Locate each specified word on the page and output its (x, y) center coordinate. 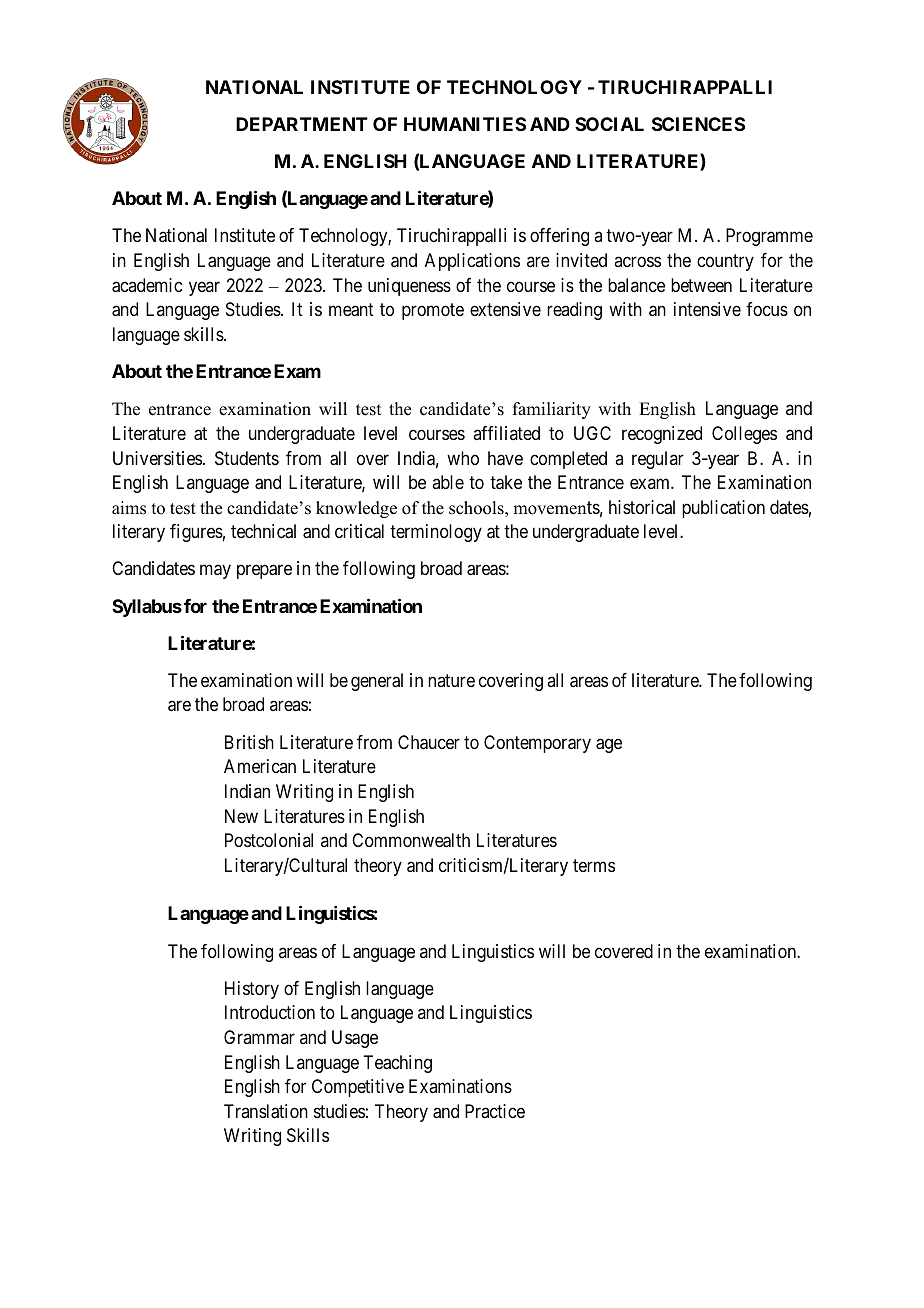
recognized (662, 435)
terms (594, 865)
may (215, 572)
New (241, 816)
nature (451, 680)
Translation (266, 1111)
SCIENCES (698, 124)
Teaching (397, 1064)
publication (723, 509)
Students (247, 458)
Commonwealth (411, 840)
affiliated (506, 433)
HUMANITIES (465, 124)
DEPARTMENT (302, 124)
